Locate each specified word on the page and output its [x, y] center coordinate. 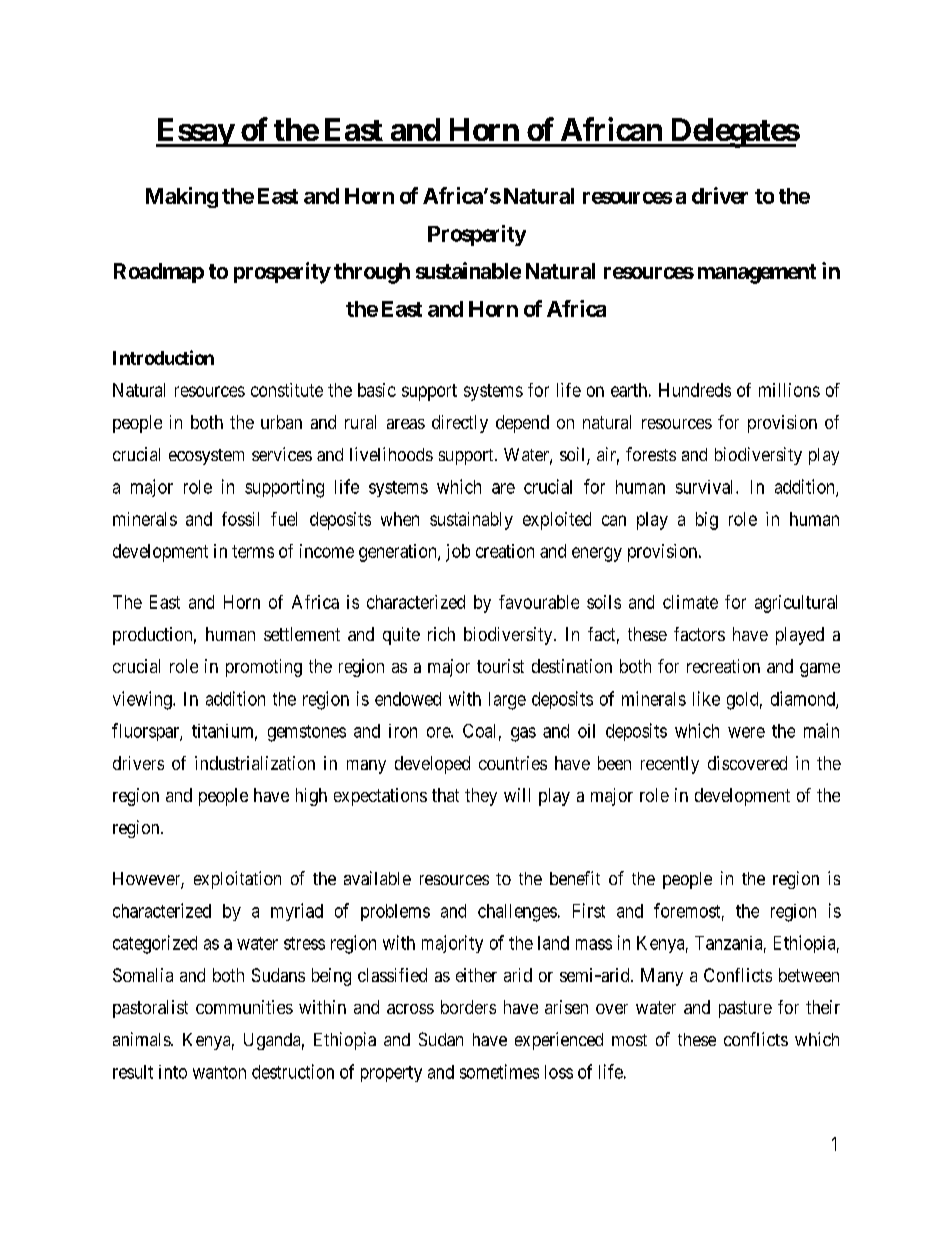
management [757, 274]
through [372, 273]
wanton [219, 1072]
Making [182, 197]
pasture [745, 1009]
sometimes [499, 1071]
